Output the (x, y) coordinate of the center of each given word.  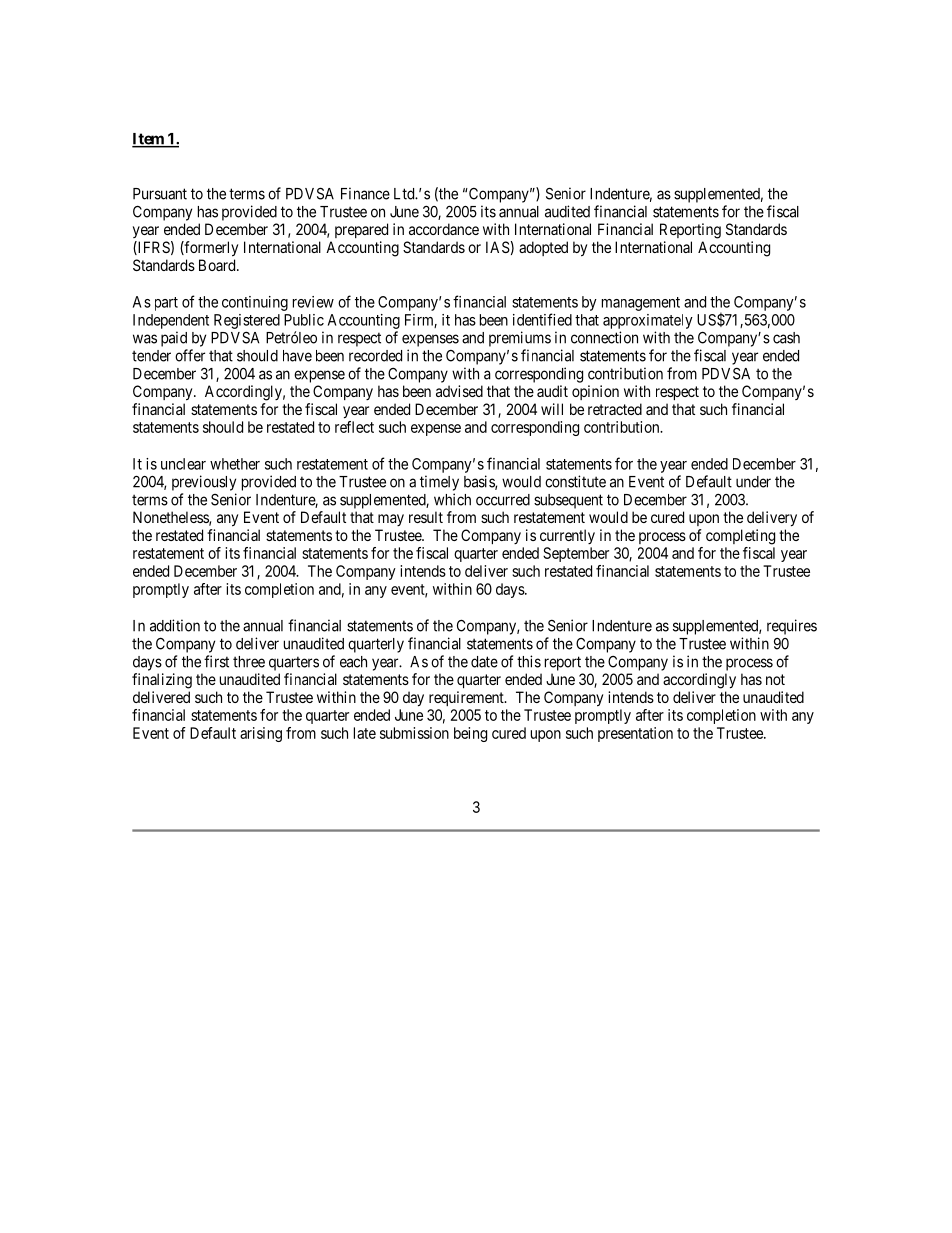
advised (459, 391)
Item (149, 140)
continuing (255, 303)
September (576, 554)
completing (740, 537)
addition (175, 625)
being (470, 734)
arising (261, 734)
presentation (635, 734)
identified (542, 319)
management (641, 304)
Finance (365, 193)
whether (235, 464)
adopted (543, 248)
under (753, 482)
